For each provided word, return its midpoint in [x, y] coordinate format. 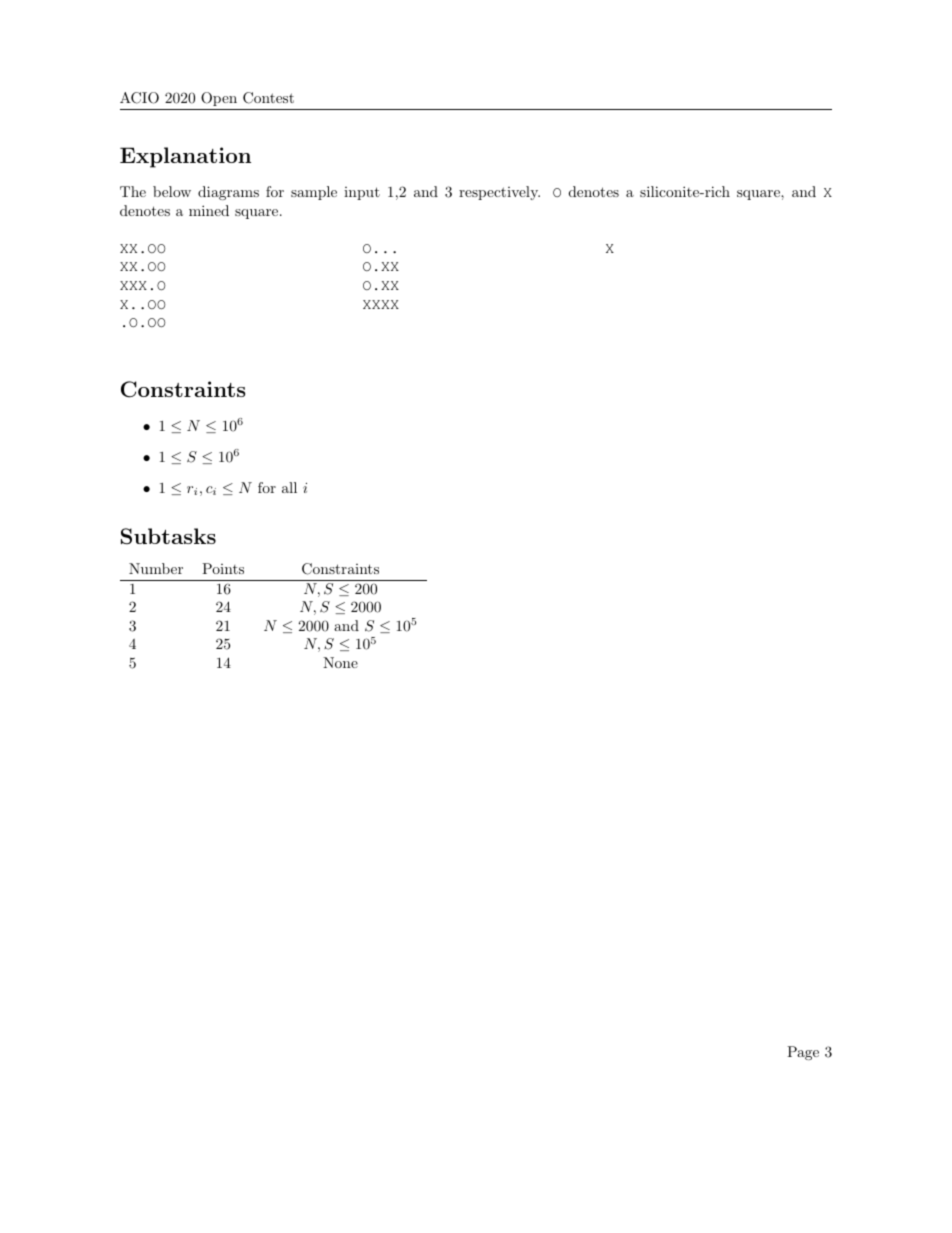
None [340, 662]
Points [223, 568]
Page [803, 1053]
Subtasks [168, 536]
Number [156, 568]
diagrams [228, 193]
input [362, 193]
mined [209, 210]
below [172, 191]
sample [314, 193]
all [289, 487]
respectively [499, 193]
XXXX [381, 304]
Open [219, 99]
